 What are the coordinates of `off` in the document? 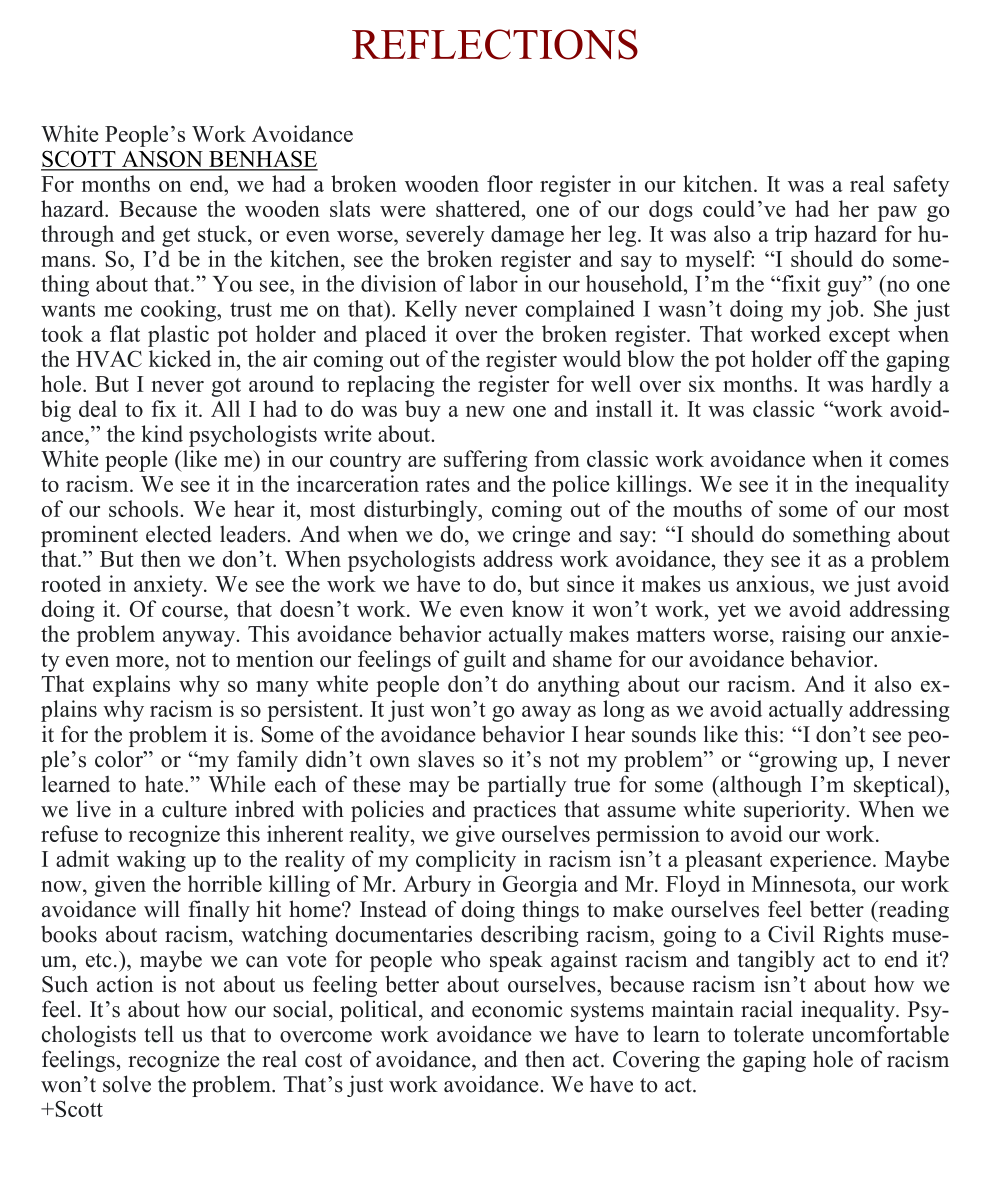 It's located at (832, 358).
